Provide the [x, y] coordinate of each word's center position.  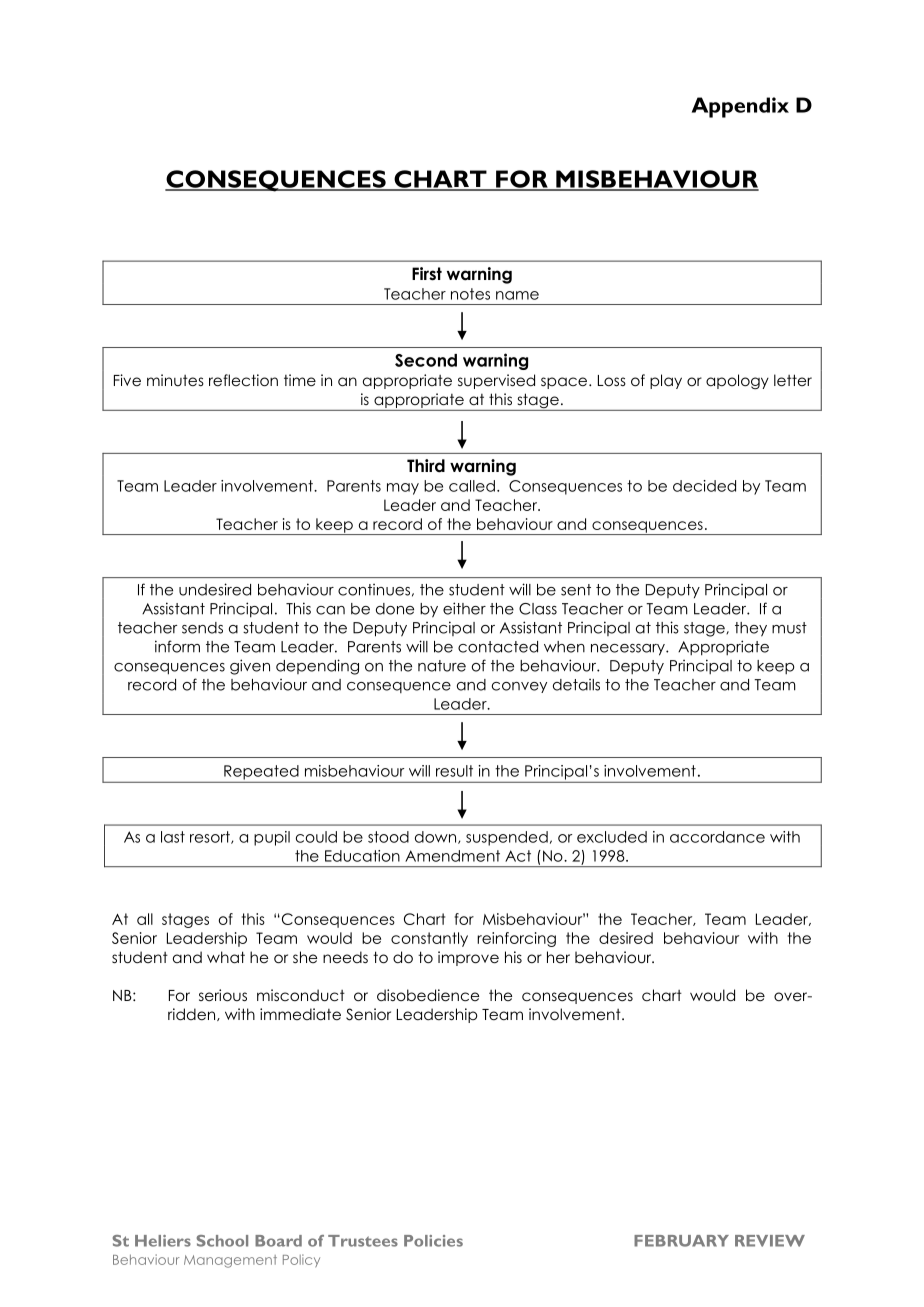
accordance [717, 837]
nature [442, 666]
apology [737, 381]
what [226, 957]
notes [470, 294]
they [751, 629]
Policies [433, 1241]
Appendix [740, 107]
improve [468, 958]
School [222, 1241]
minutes [175, 380]
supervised [496, 381]
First [427, 274]
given [250, 667]
